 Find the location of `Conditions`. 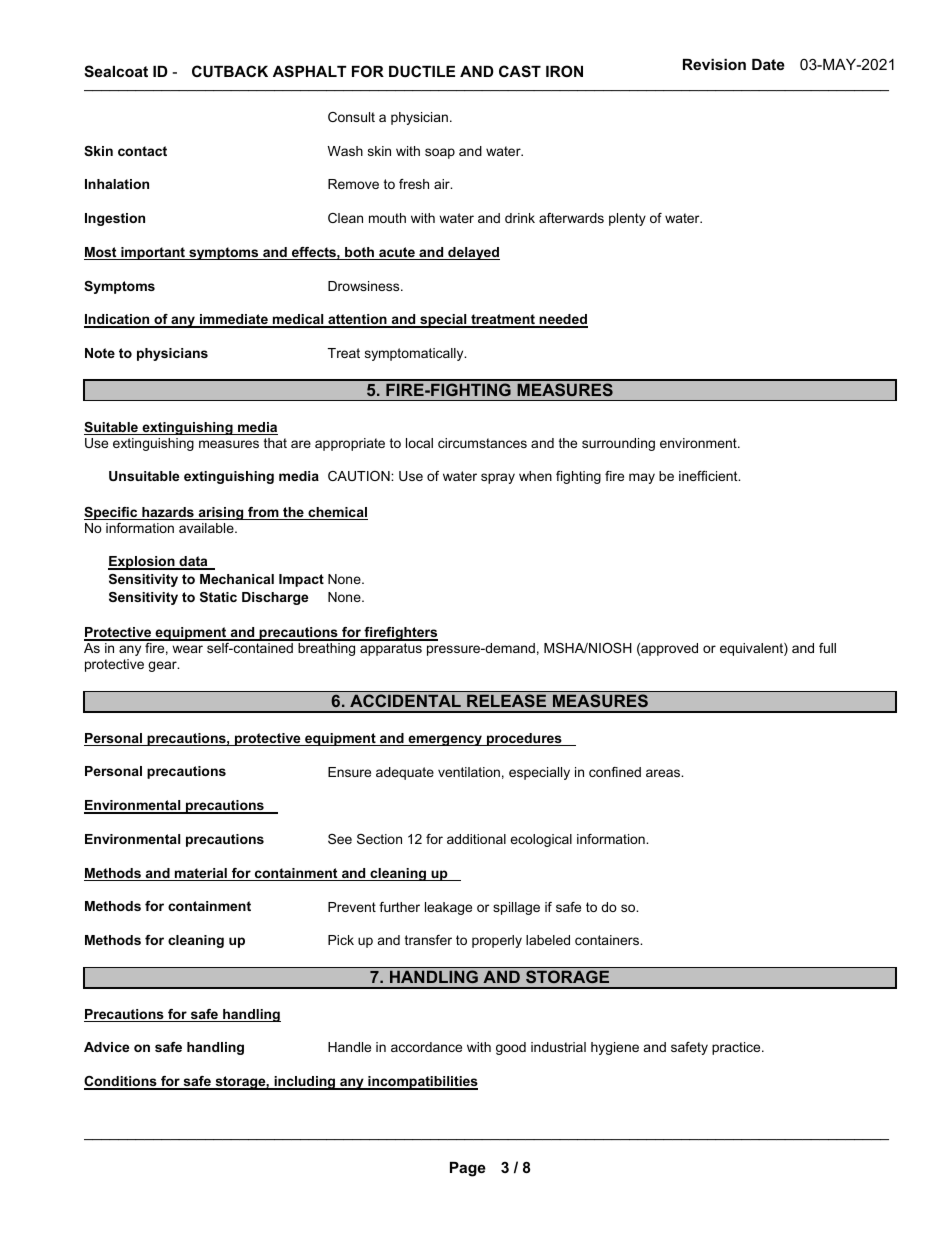

Conditions is located at coordinates (121, 1082).
